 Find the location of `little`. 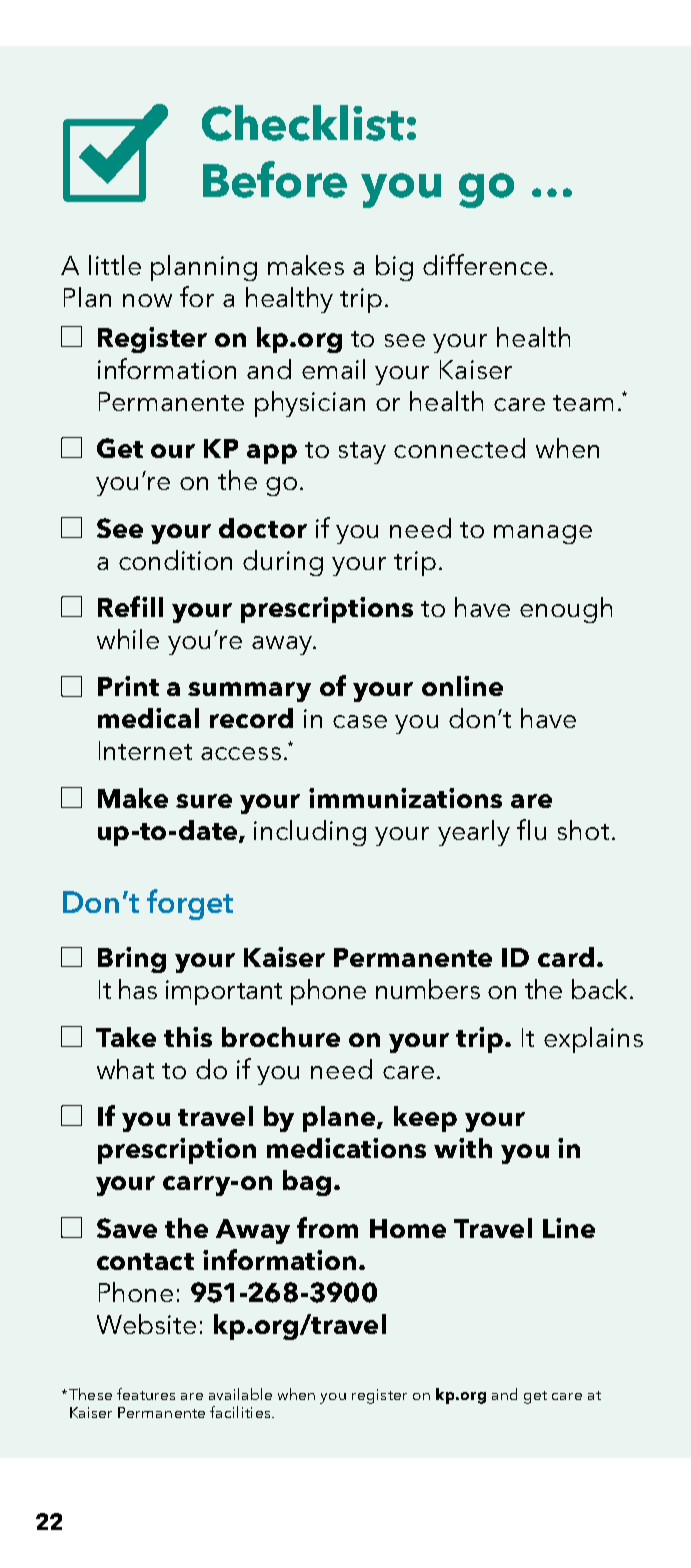

little is located at coordinates (115, 265).
